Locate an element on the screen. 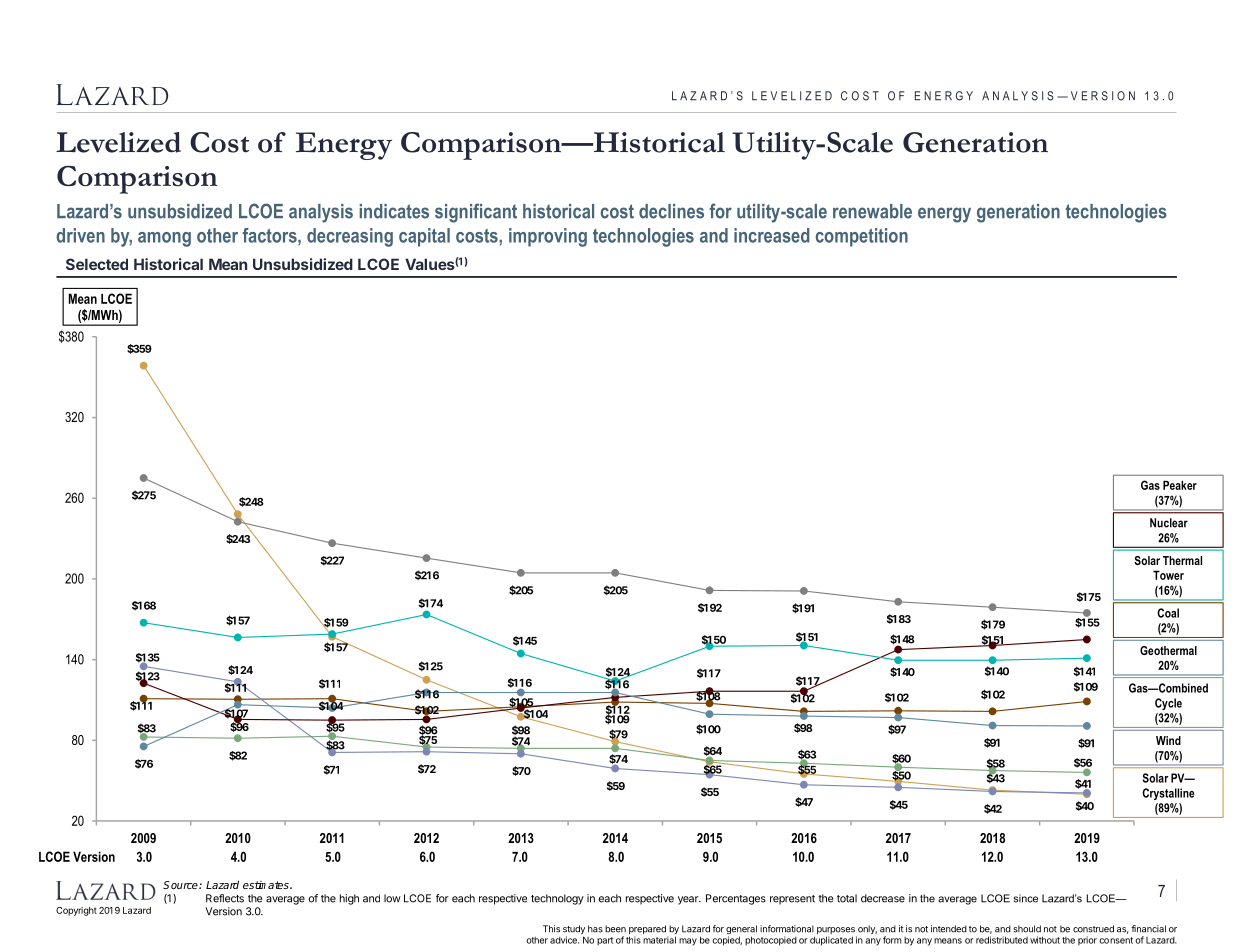  Reflects is located at coordinates (225, 898).
